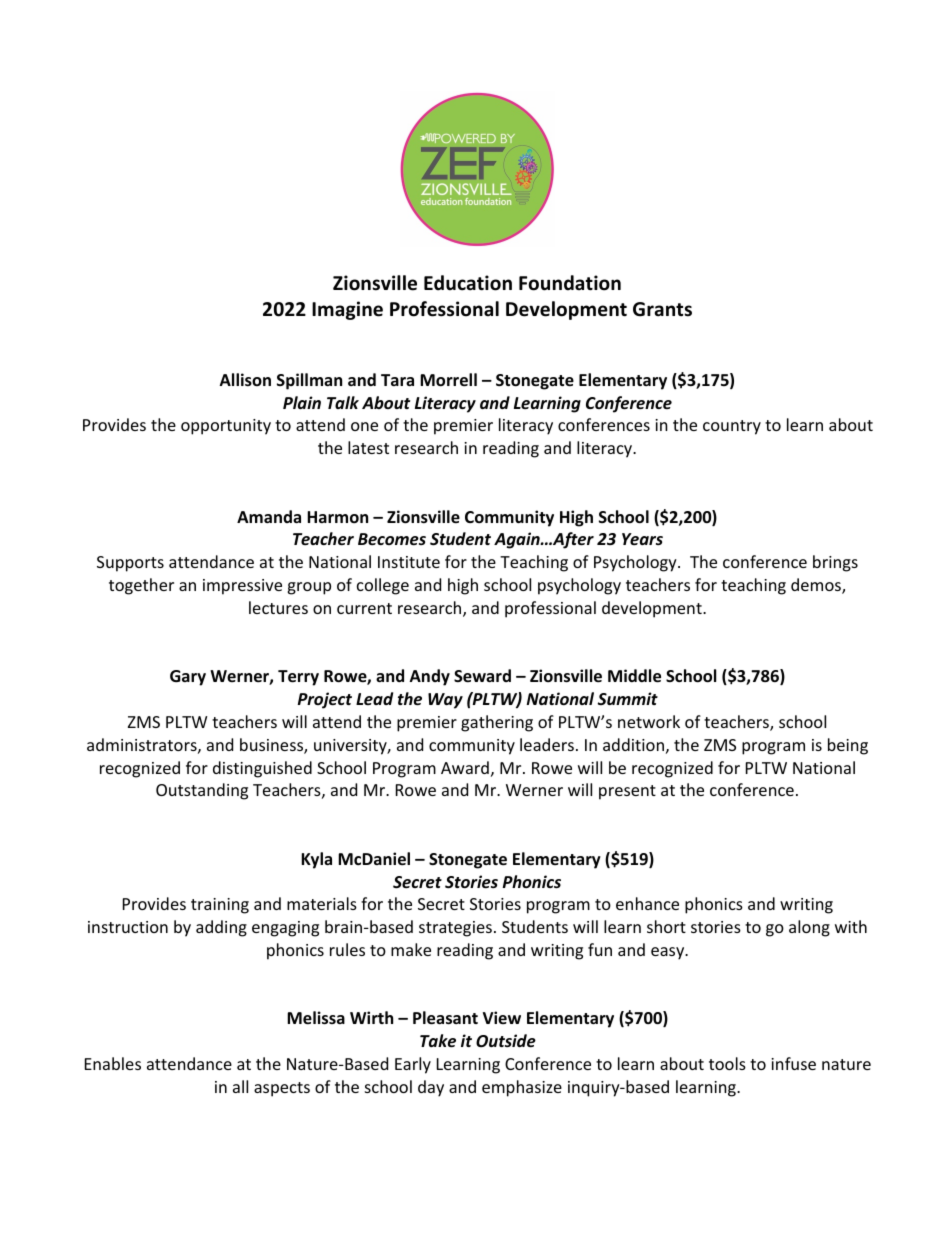  What do you see at coordinates (188, 678) in the screenshot?
I see `Gary` at bounding box center [188, 678].
